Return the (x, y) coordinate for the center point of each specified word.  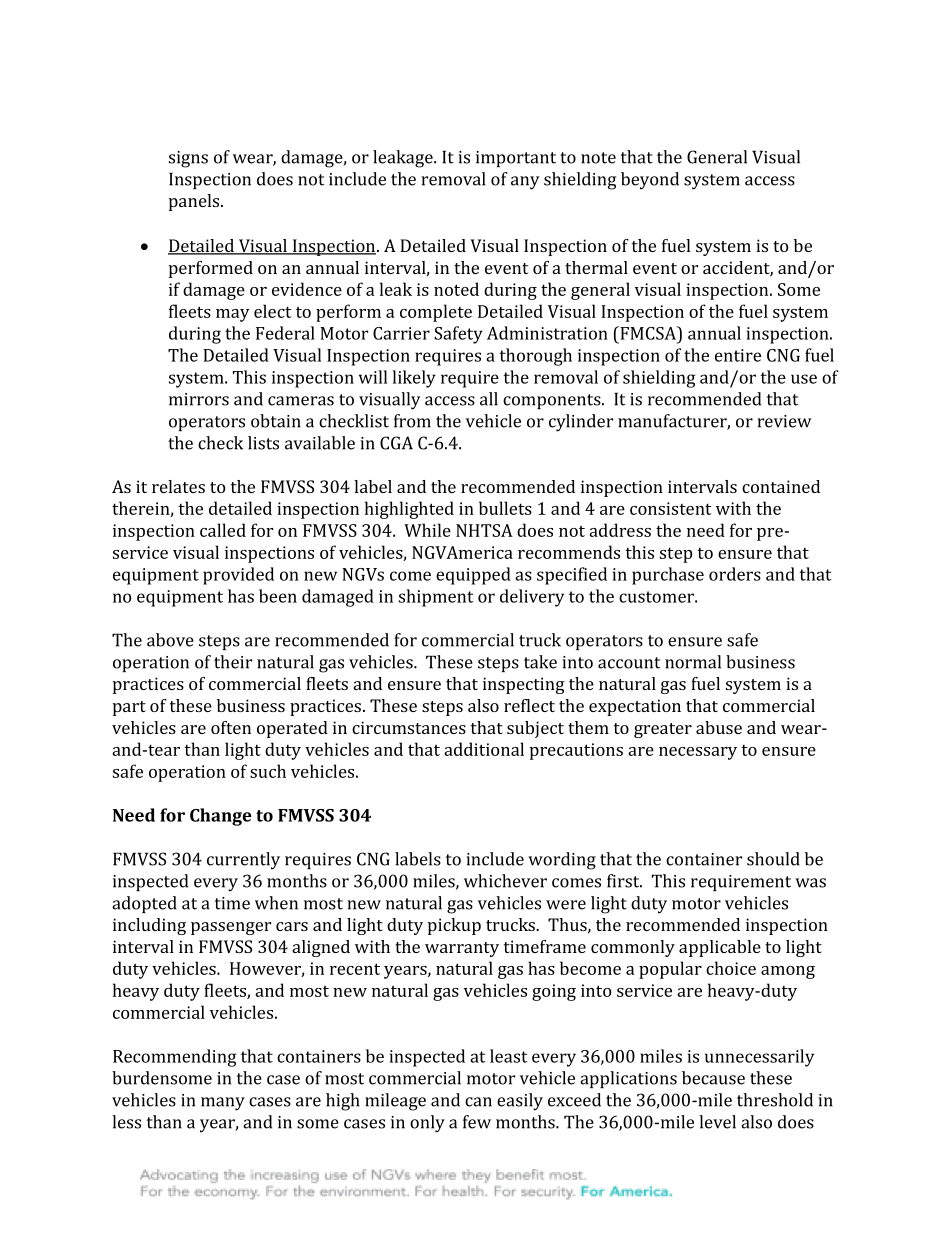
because (713, 1078)
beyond (650, 181)
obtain (276, 421)
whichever (505, 881)
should (773, 859)
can (478, 1102)
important (516, 159)
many (223, 1104)
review (784, 421)
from (412, 421)
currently (243, 861)
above (170, 640)
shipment (436, 598)
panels (195, 202)
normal (693, 662)
